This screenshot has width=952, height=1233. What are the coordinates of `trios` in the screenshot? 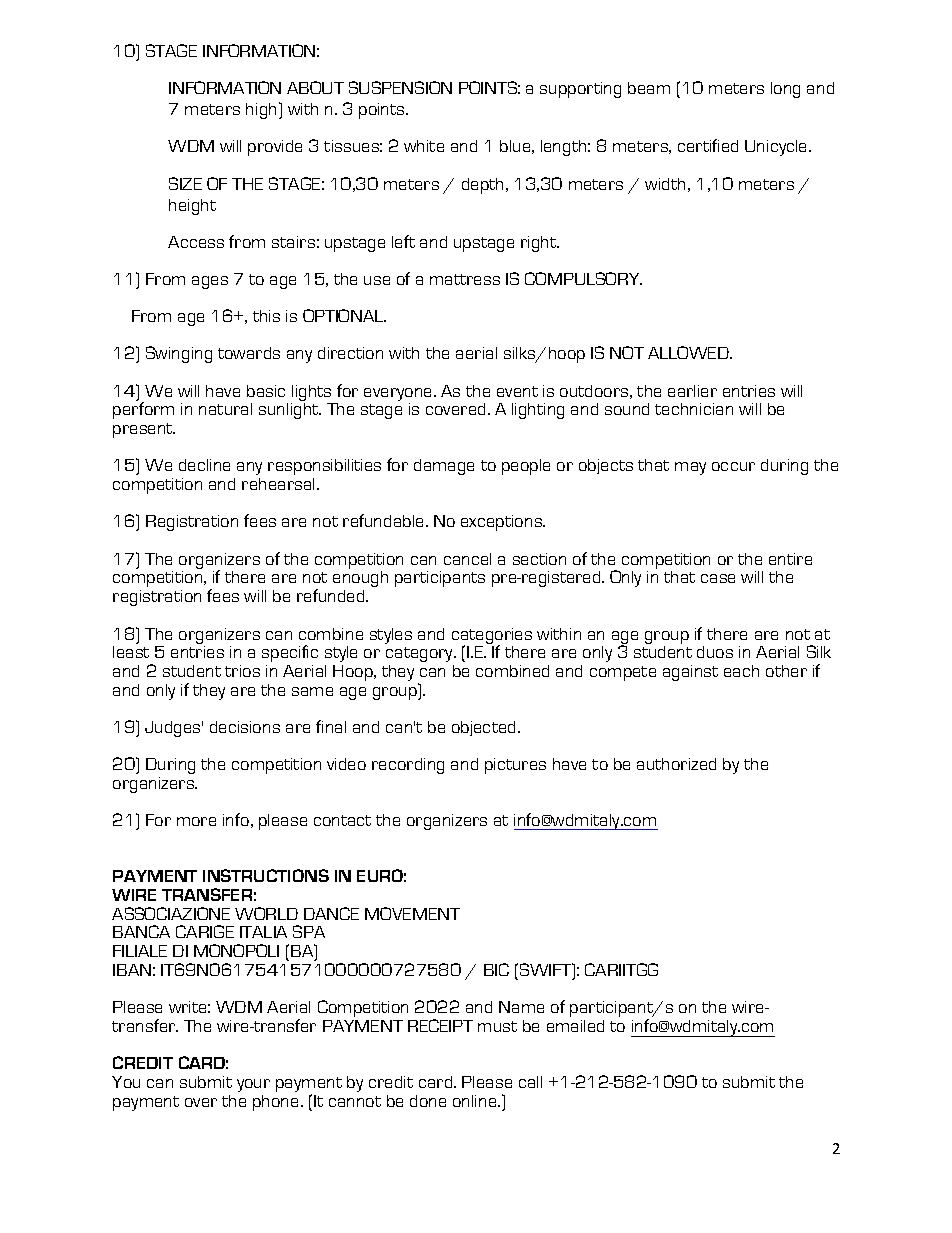 It's located at (242, 671).
